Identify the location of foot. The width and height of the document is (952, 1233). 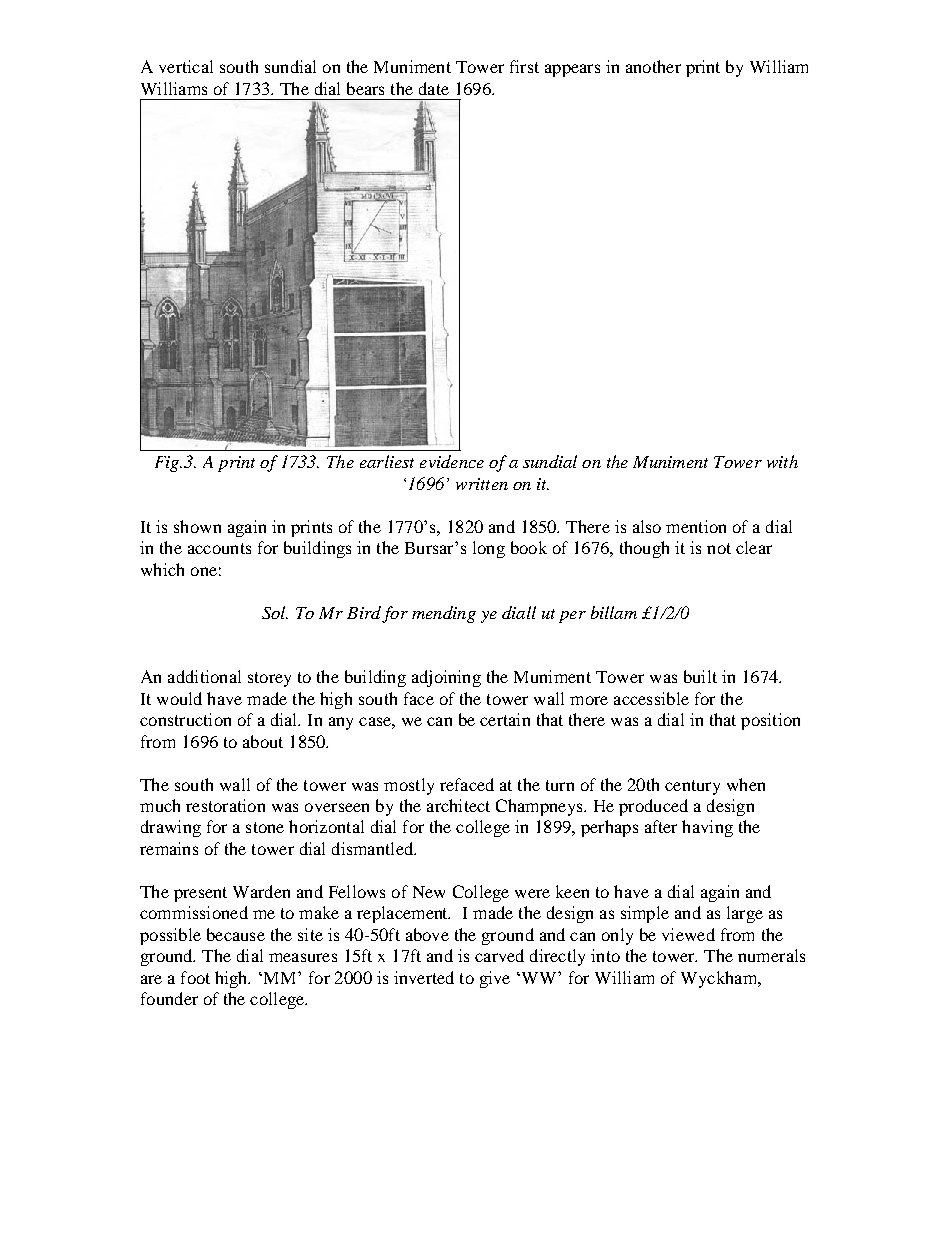
(195, 977).
